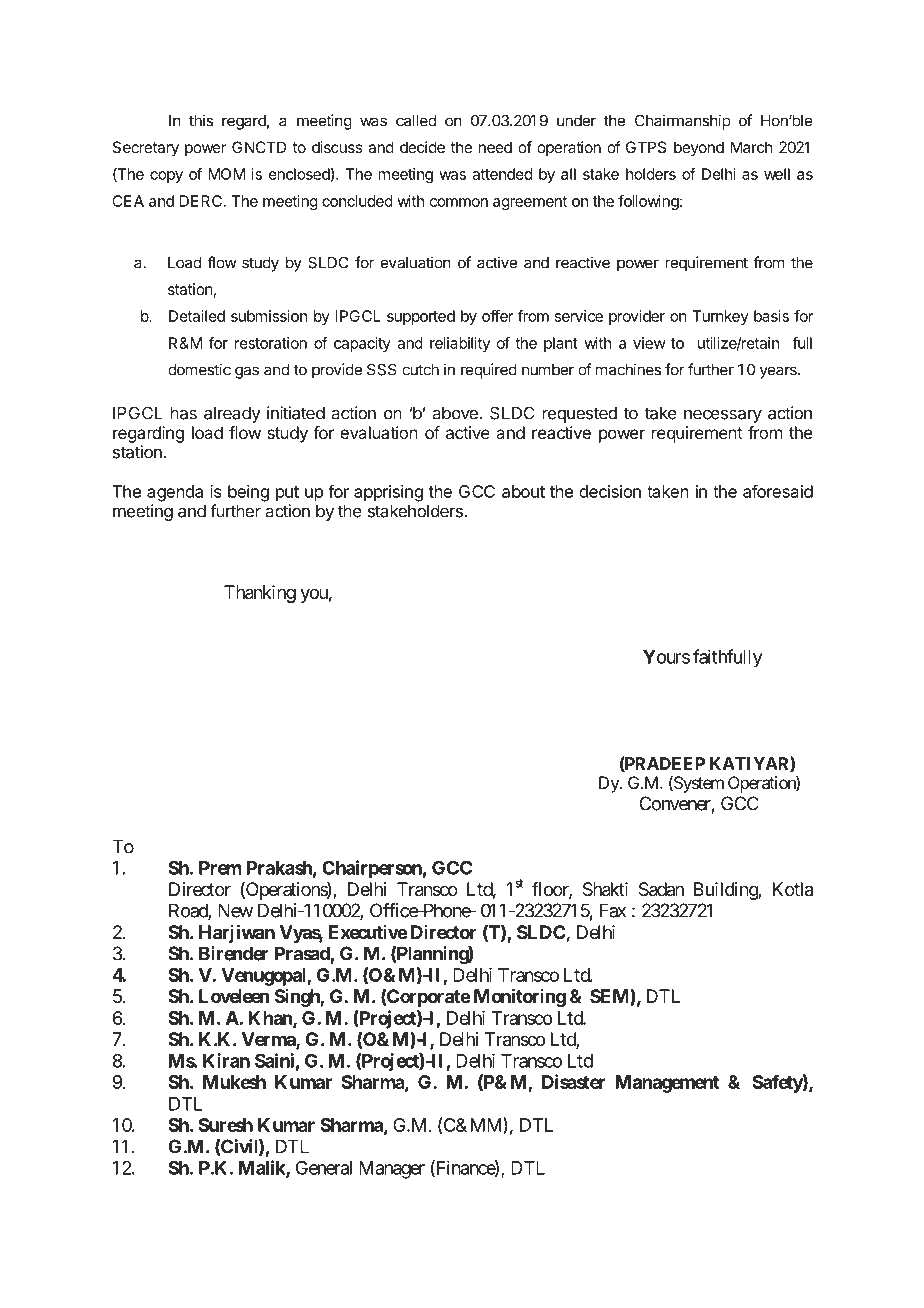 The image size is (924, 1308). Describe the element at coordinates (605, 889) in the page. I see `Shakti` at that location.
